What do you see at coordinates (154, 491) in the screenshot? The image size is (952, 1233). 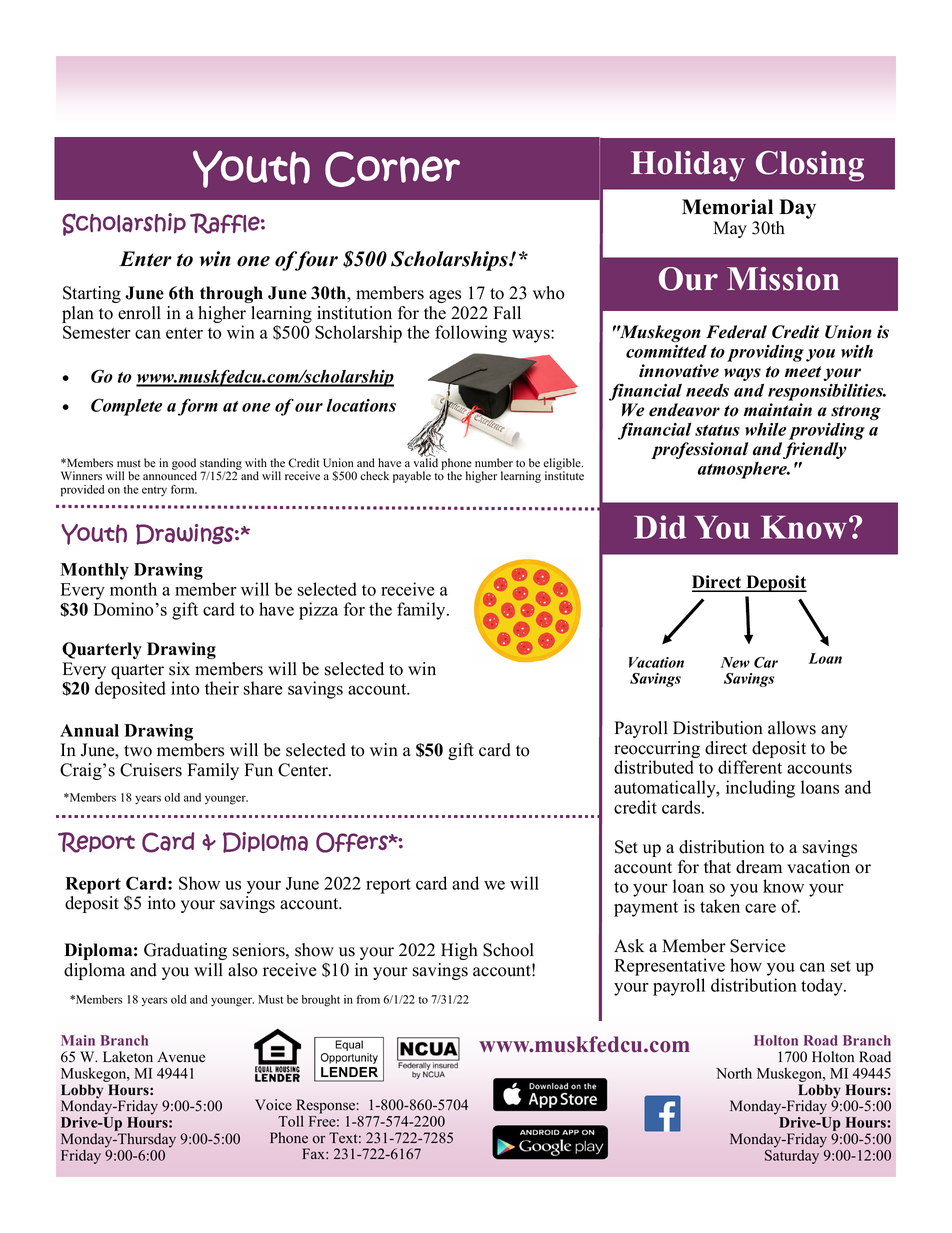 I see `entry` at bounding box center [154, 491].
